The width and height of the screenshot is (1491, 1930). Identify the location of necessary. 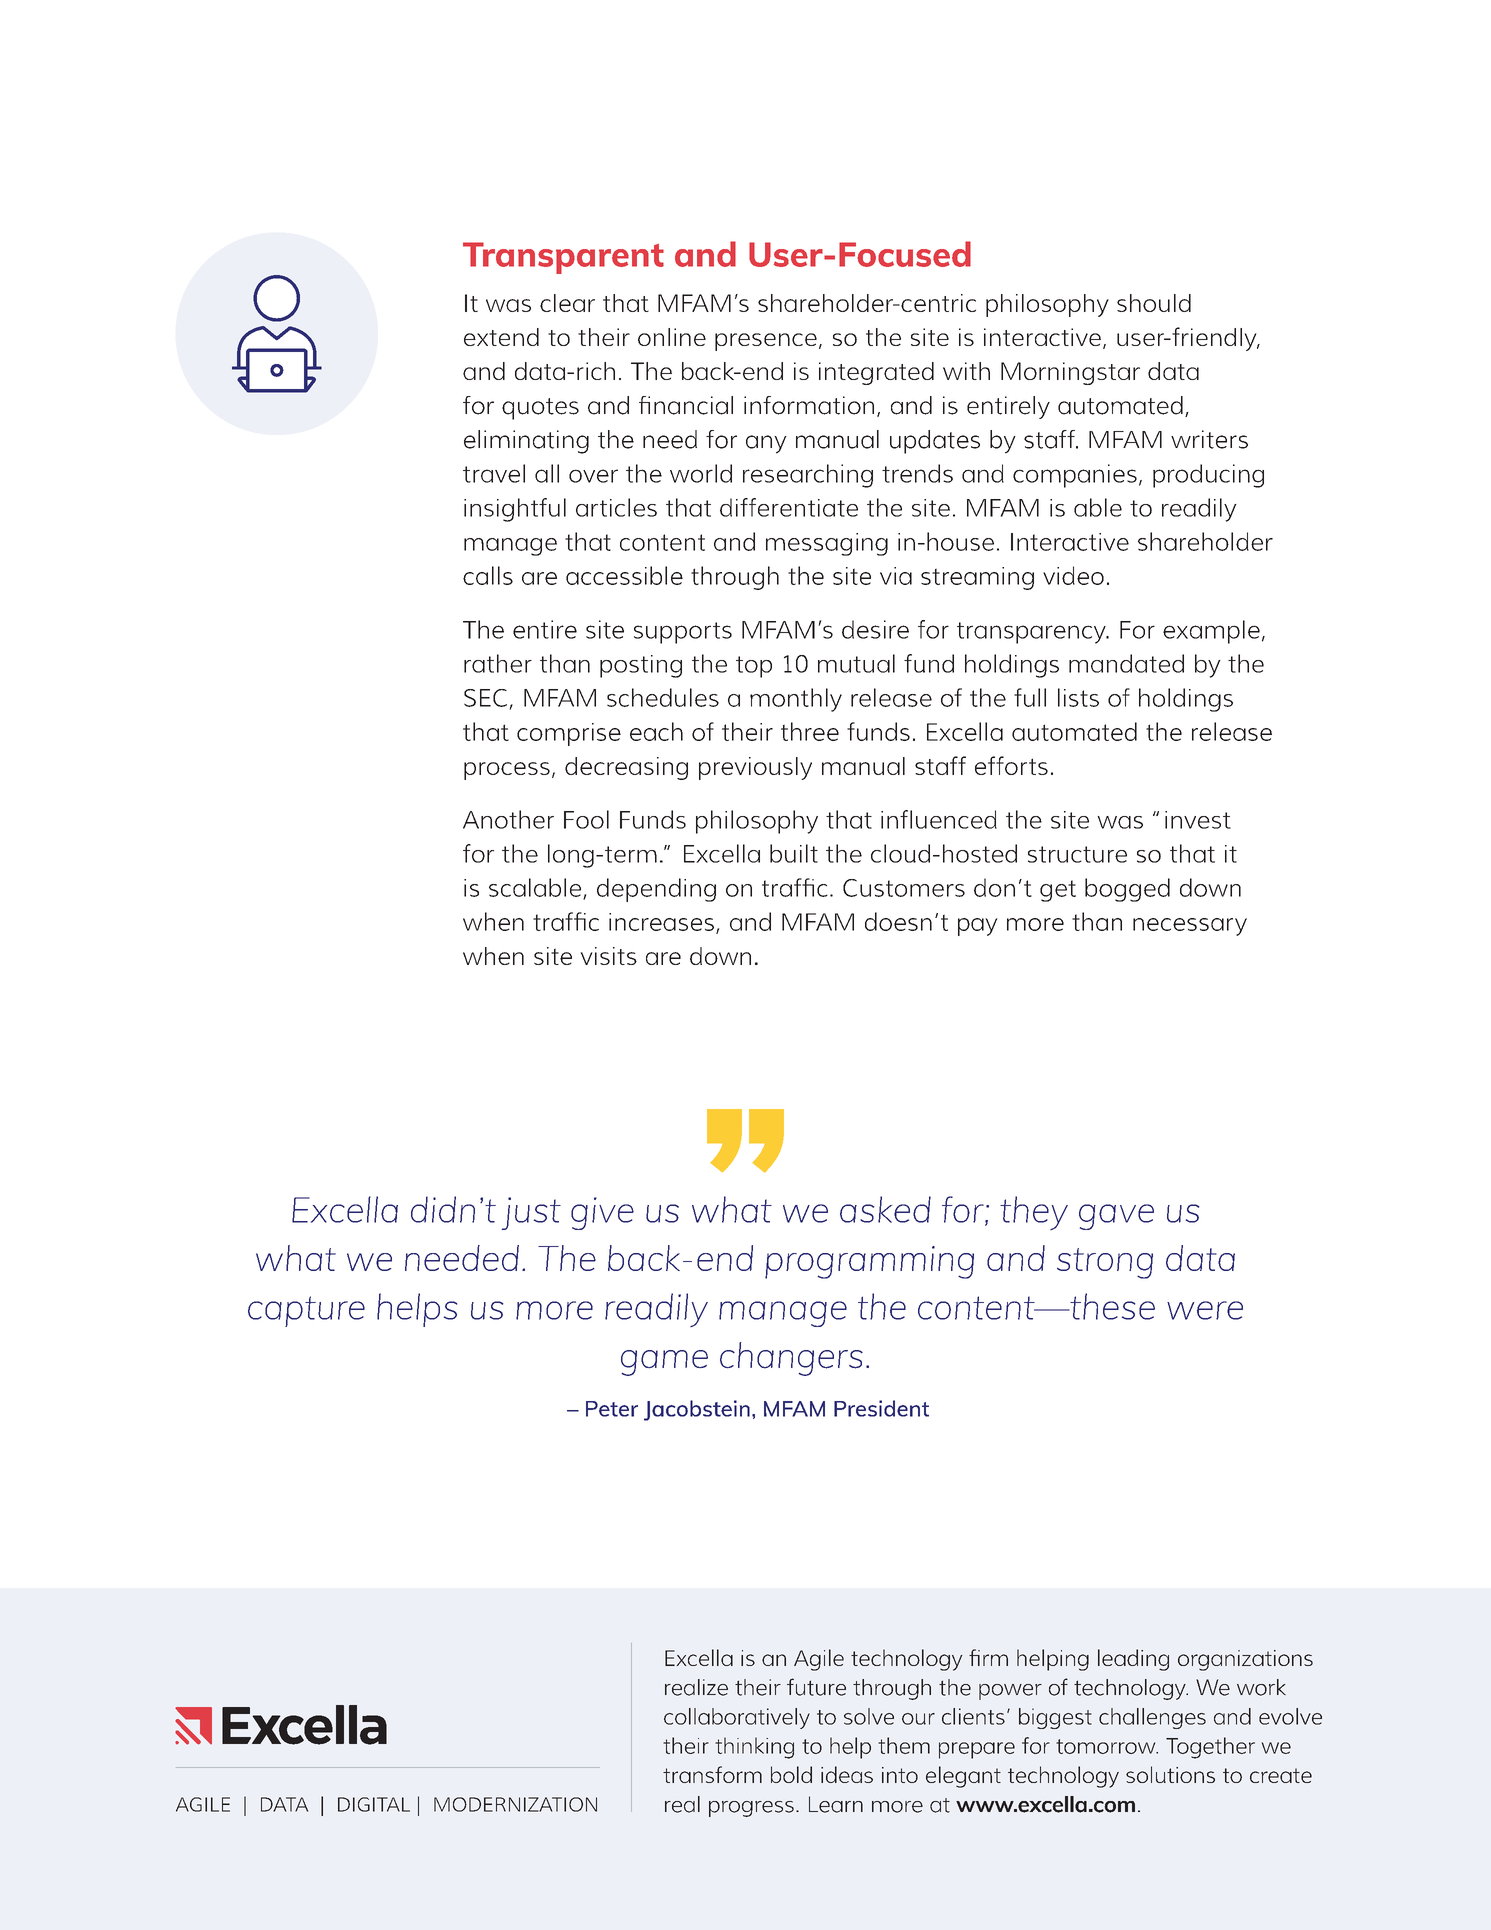
(1190, 927).
